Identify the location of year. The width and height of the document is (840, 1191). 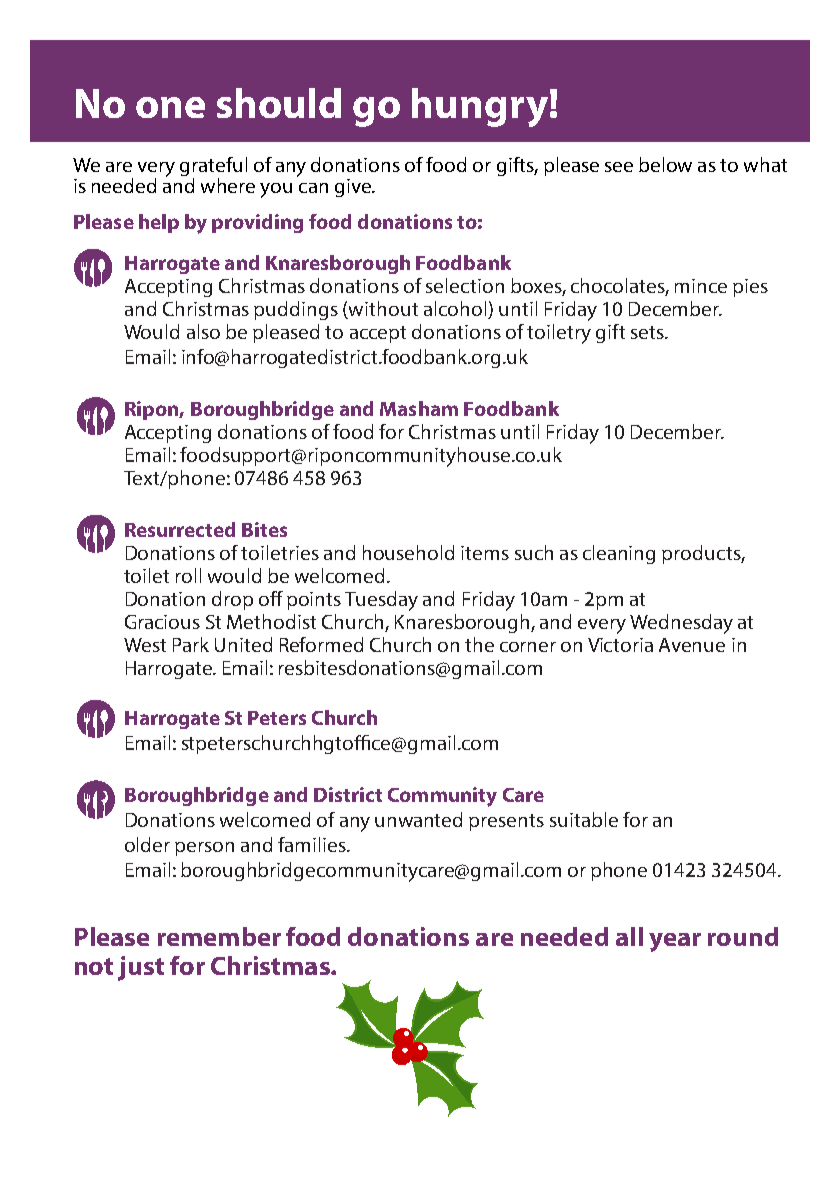
(675, 942).
